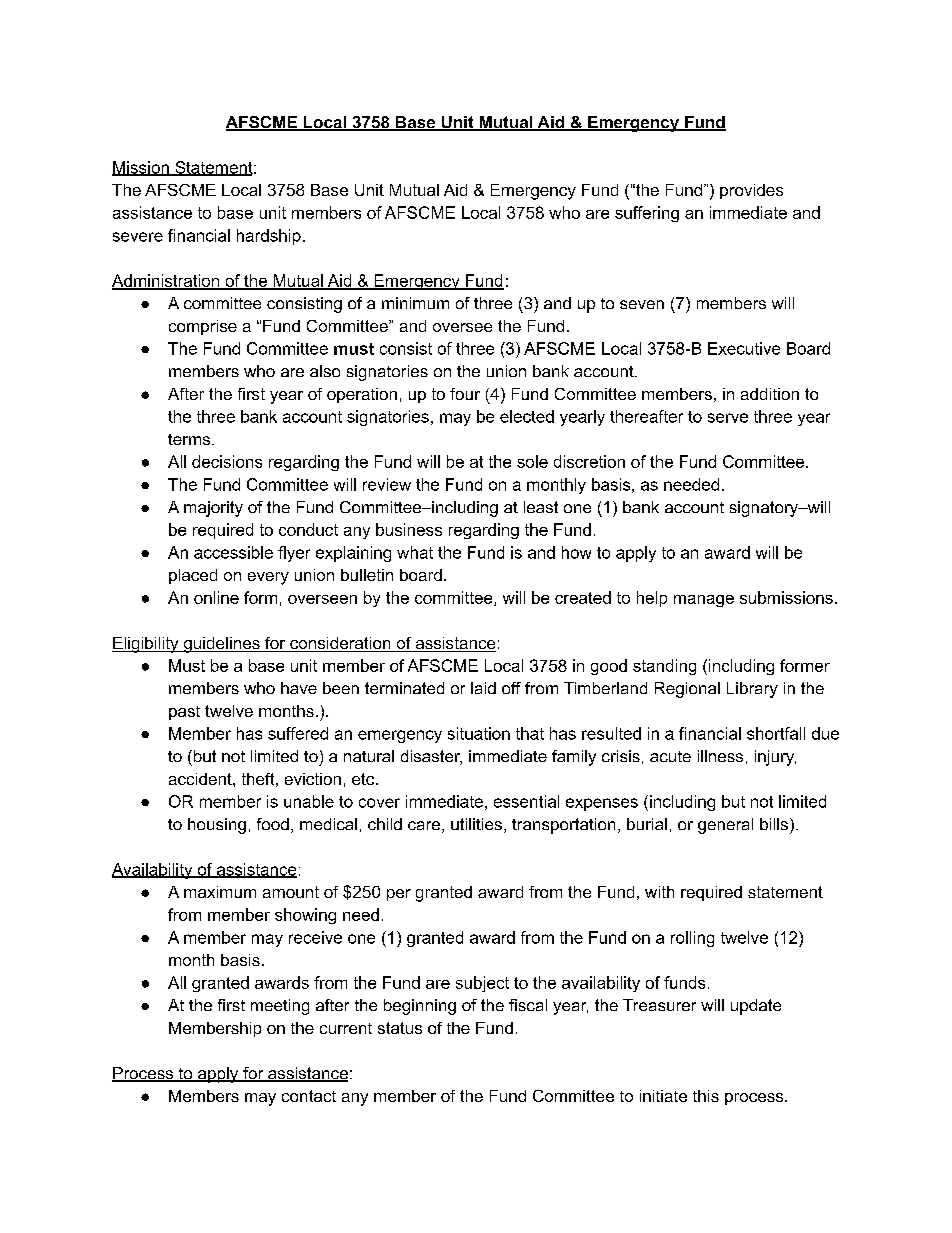 Image resolution: width=952 pixels, height=1233 pixels. What do you see at coordinates (751, 191) in the screenshot?
I see `provides` at bounding box center [751, 191].
